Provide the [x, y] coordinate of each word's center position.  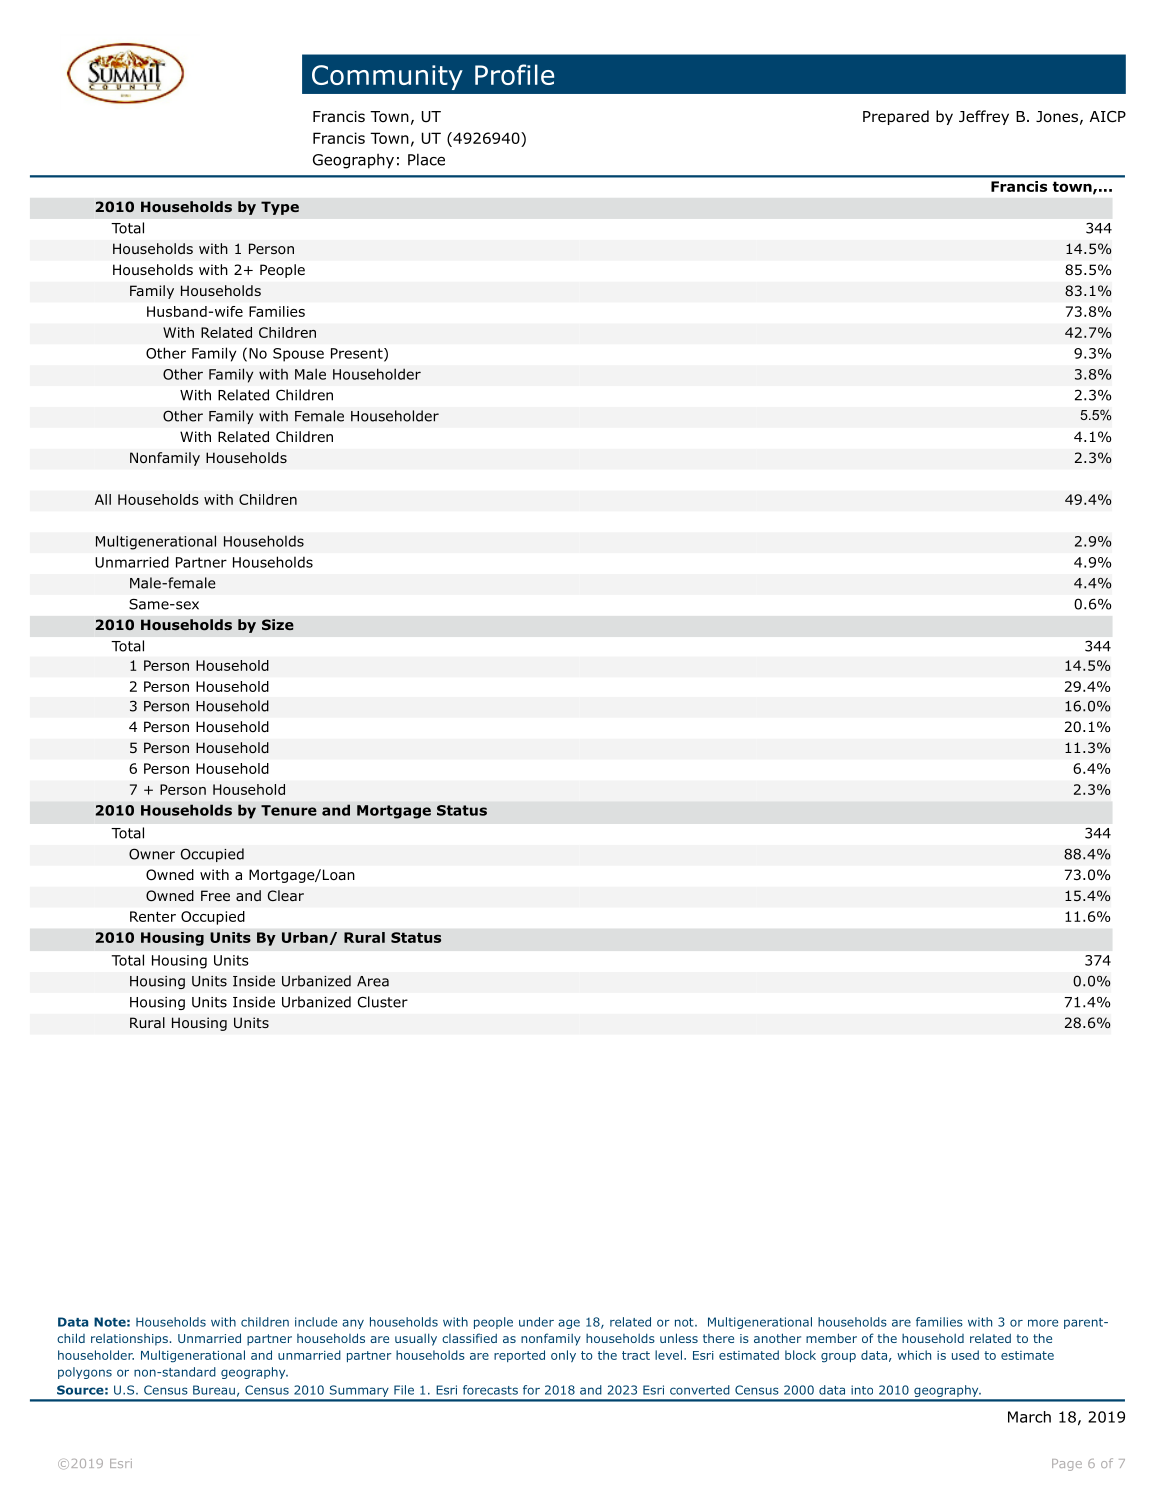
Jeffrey [984, 117]
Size [278, 624]
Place [426, 159]
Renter [153, 916]
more [1043, 1323]
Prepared [896, 117]
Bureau [214, 1390]
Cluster [383, 1002]
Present [358, 354]
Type [280, 208]
